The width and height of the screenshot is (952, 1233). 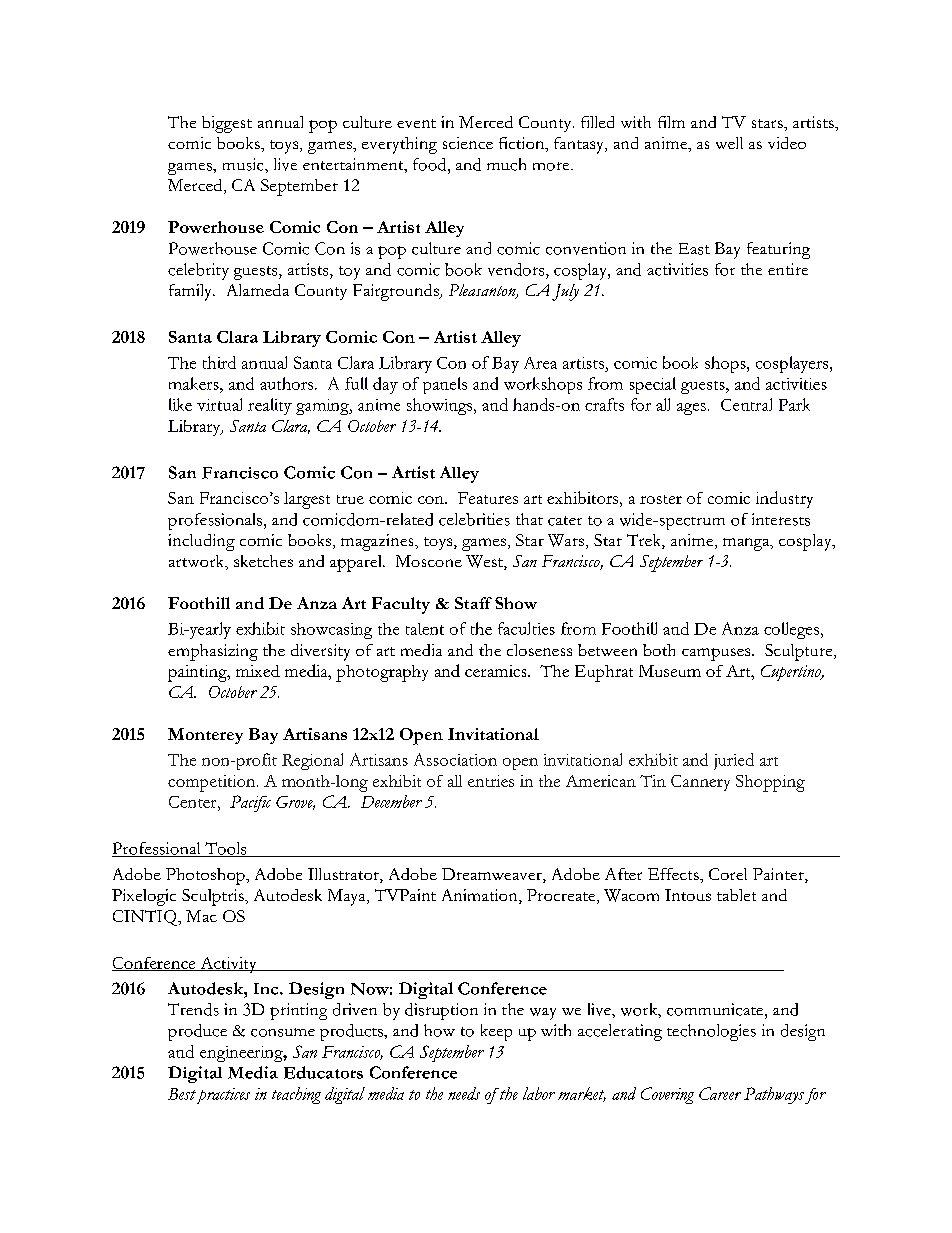 What do you see at coordinates (201, 542) in the screenshot?
I see `including` at bounding box center [201, 542].
